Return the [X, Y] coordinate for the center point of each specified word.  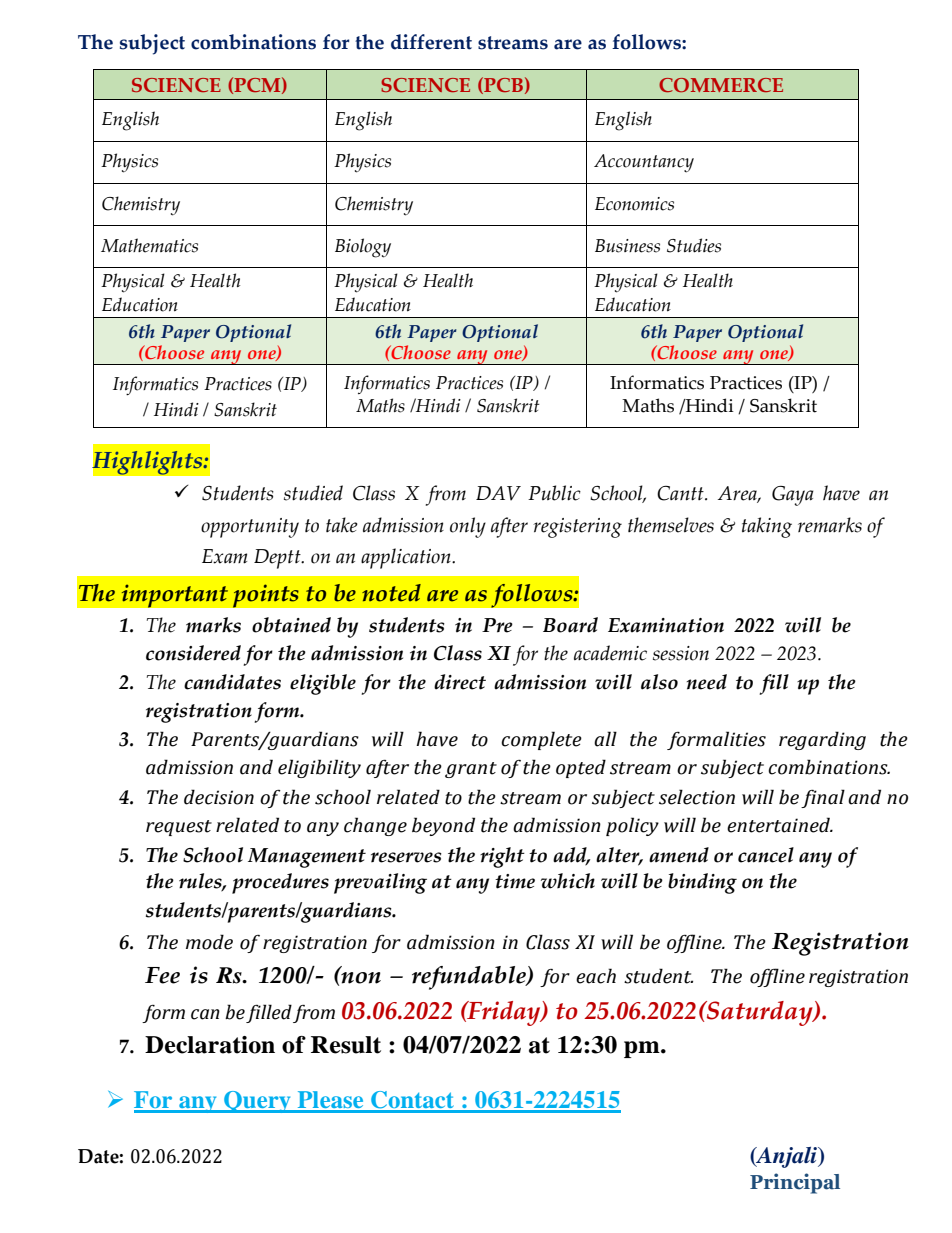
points [265, 596]
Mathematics [149, 245]
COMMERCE [721, 85]
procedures [280, 883]
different [431, 42]
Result [346, 1045]
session [681, 653]
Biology [363, 248]
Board [570, 625]
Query [257, 1102]
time [515, 881]
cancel [766, 855]
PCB [502, 85]
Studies [694, 245]
